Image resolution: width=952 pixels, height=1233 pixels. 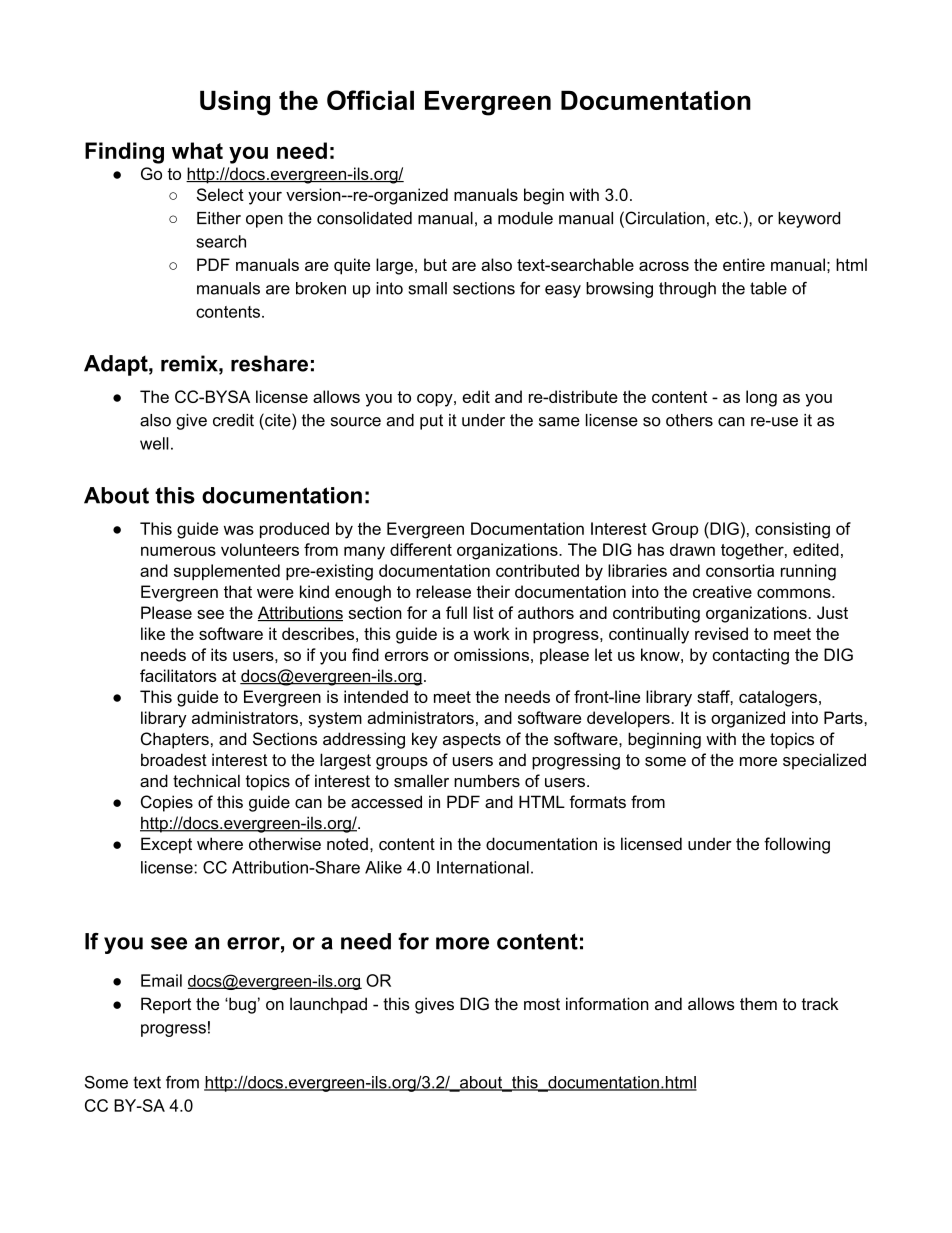 What do you see at coordinates (537, 570) in the page?
I see `contributed` at bounding box center [537, 570].
